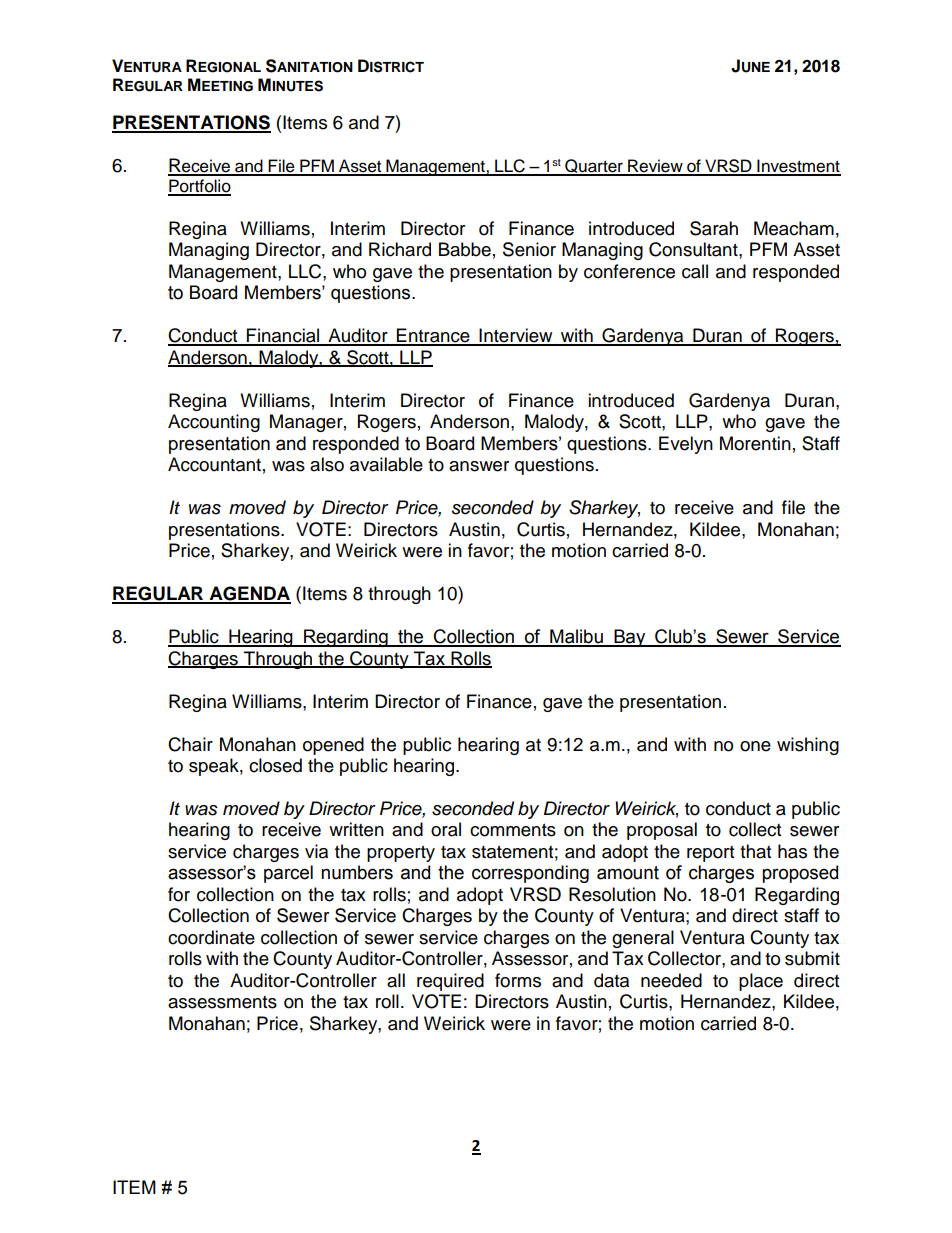 This screenshot has height=1233, width=952. I want to click on assessments, so click(222, 1002).
